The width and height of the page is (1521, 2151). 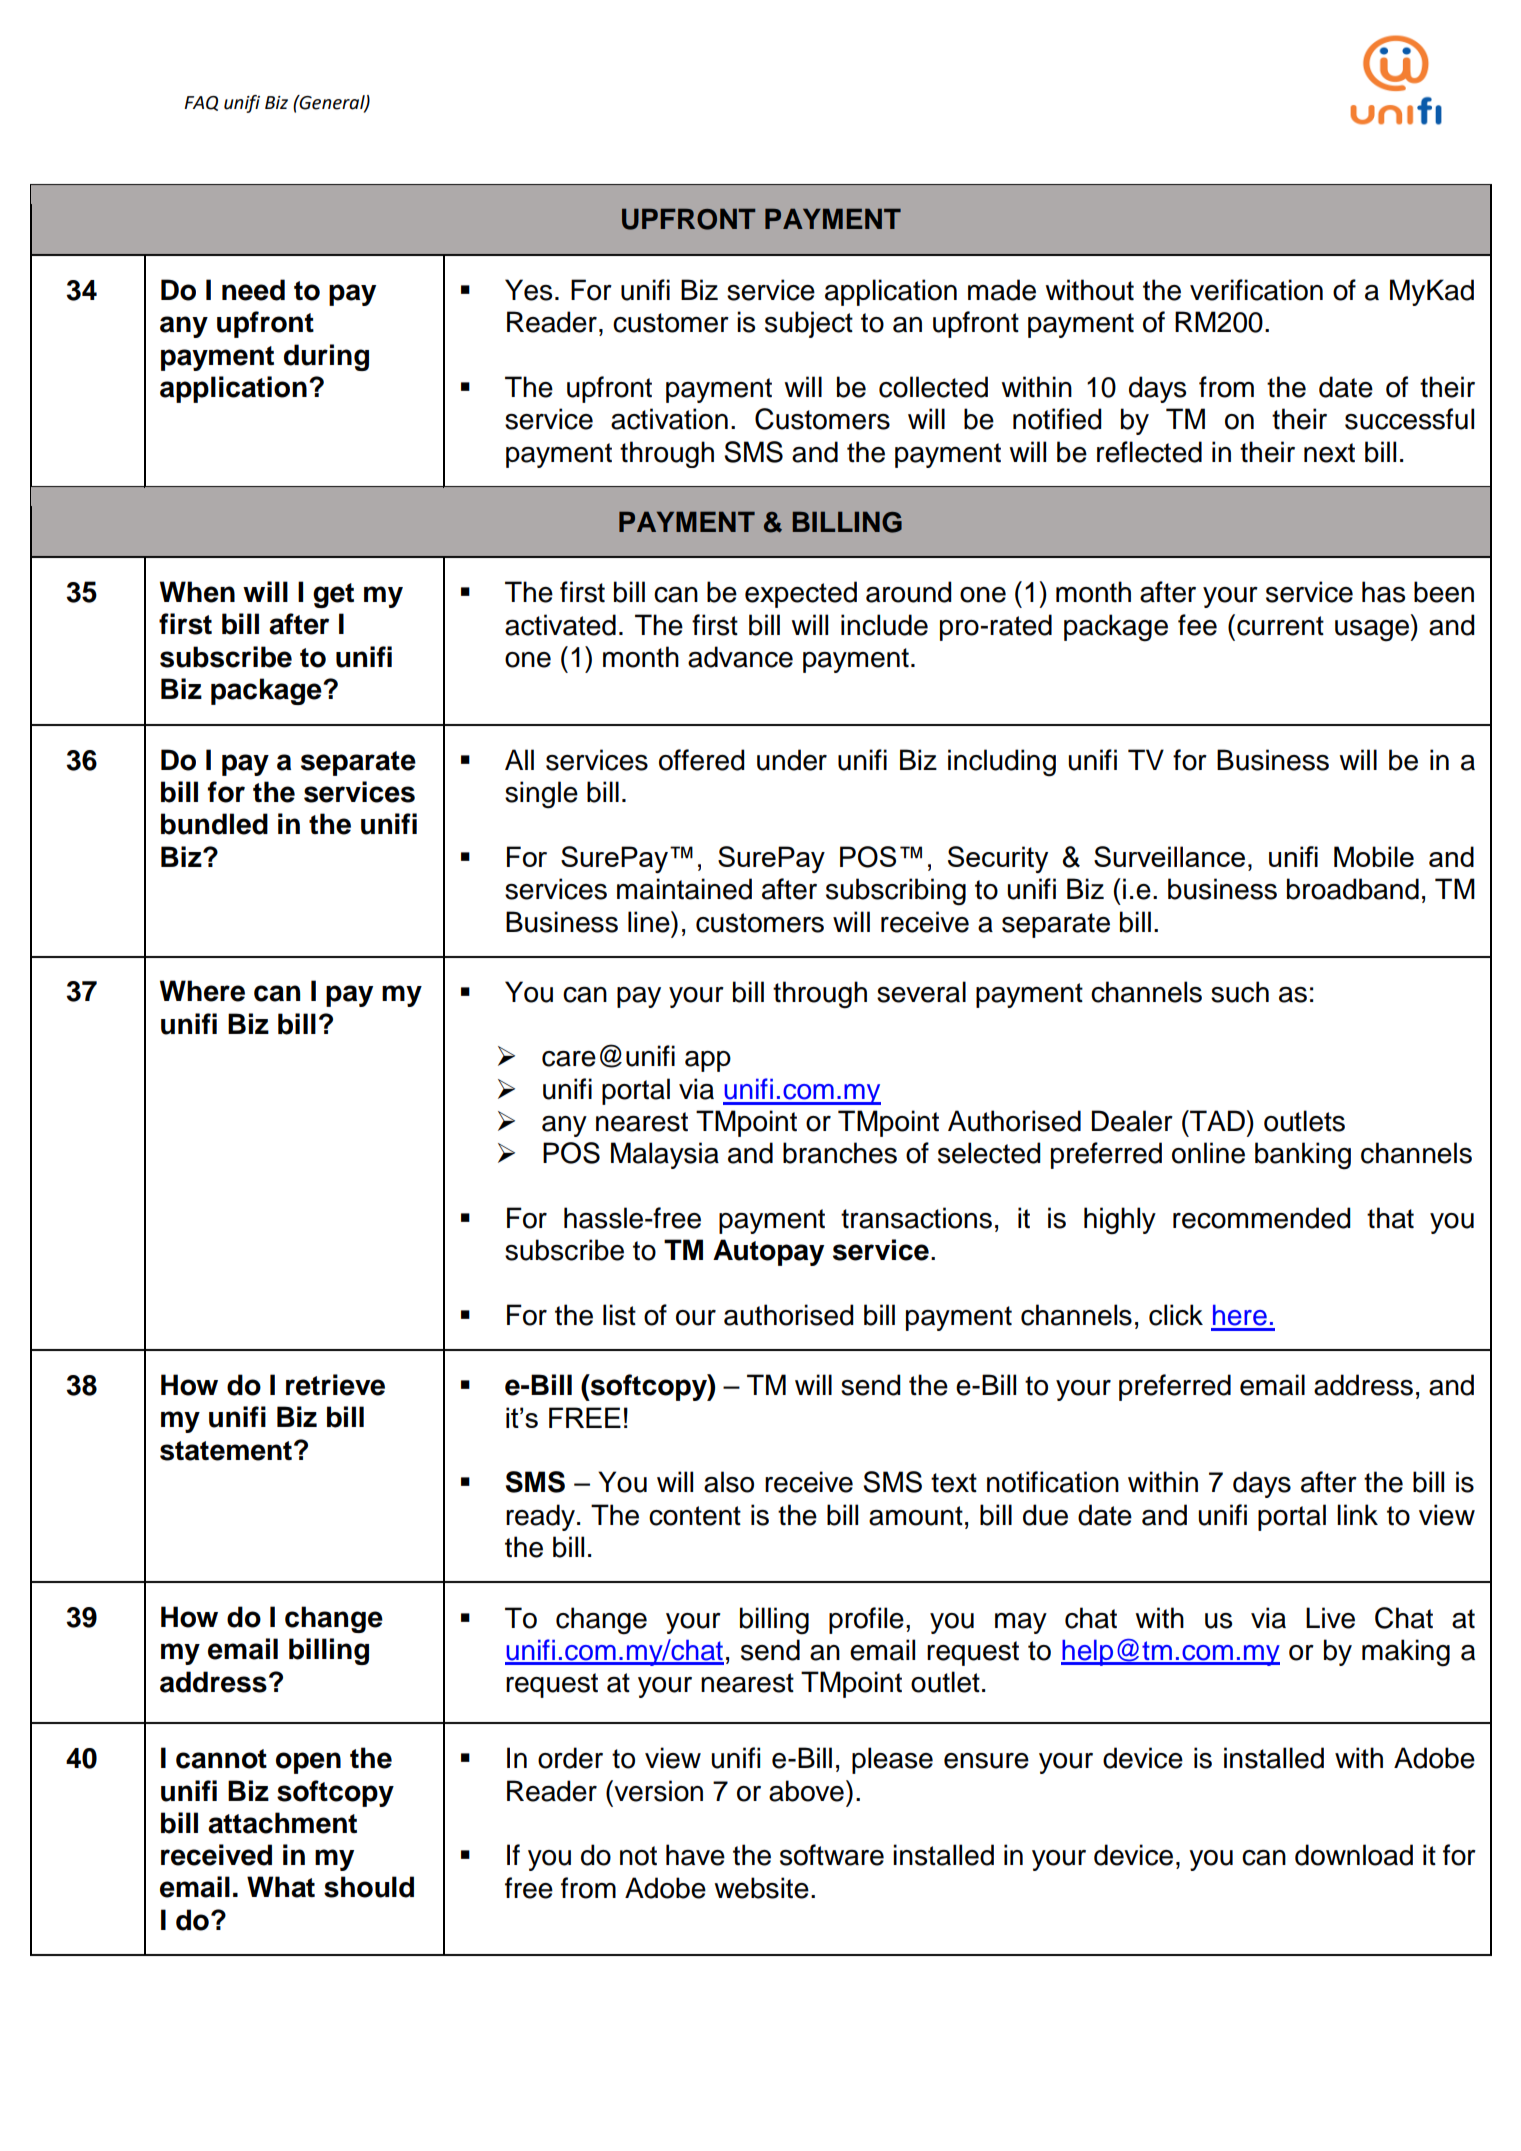 I want to click on recommended, so click(x=1262, y=1218).
